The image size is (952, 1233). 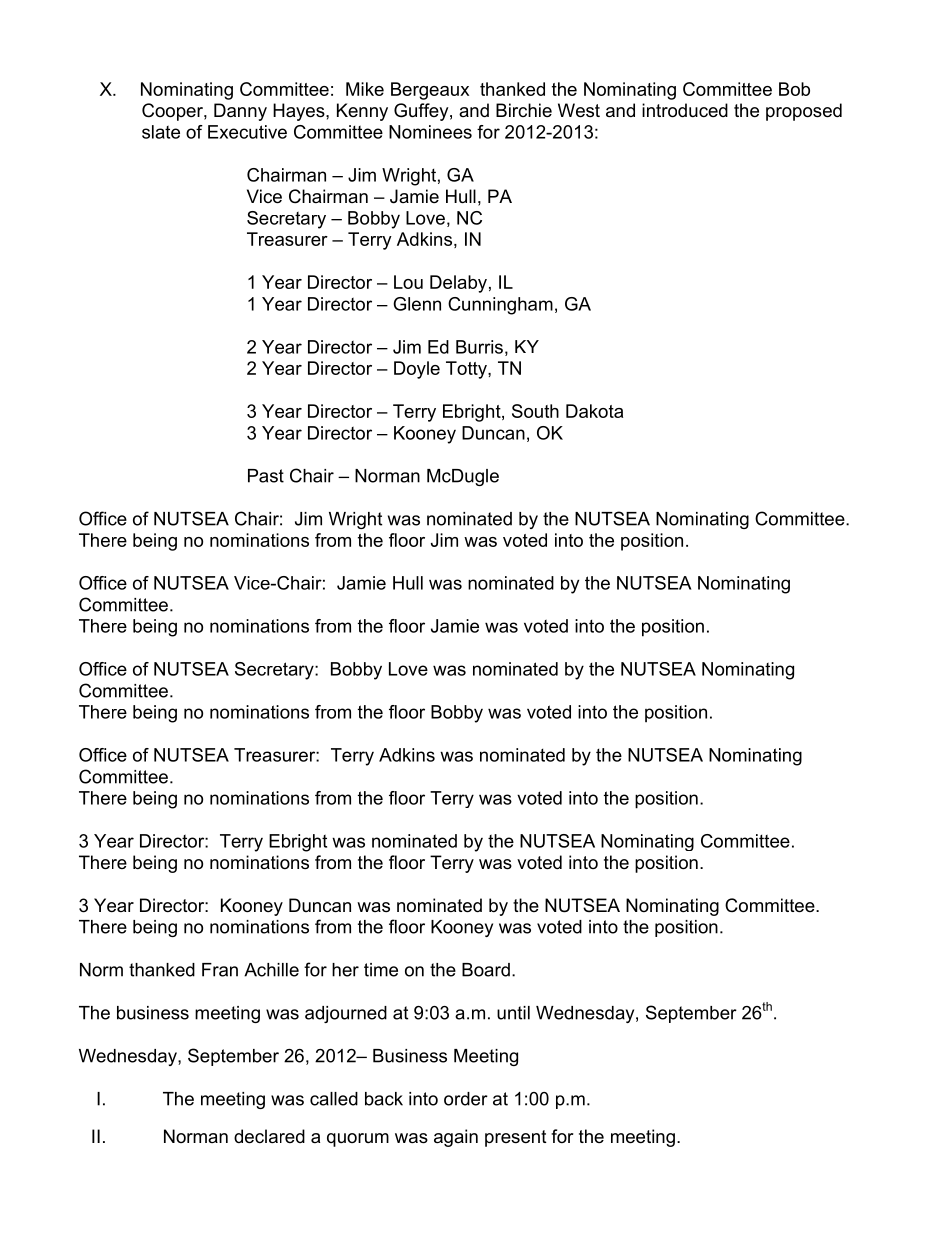 I want to click on Lou, so click(x=408, y=282).
